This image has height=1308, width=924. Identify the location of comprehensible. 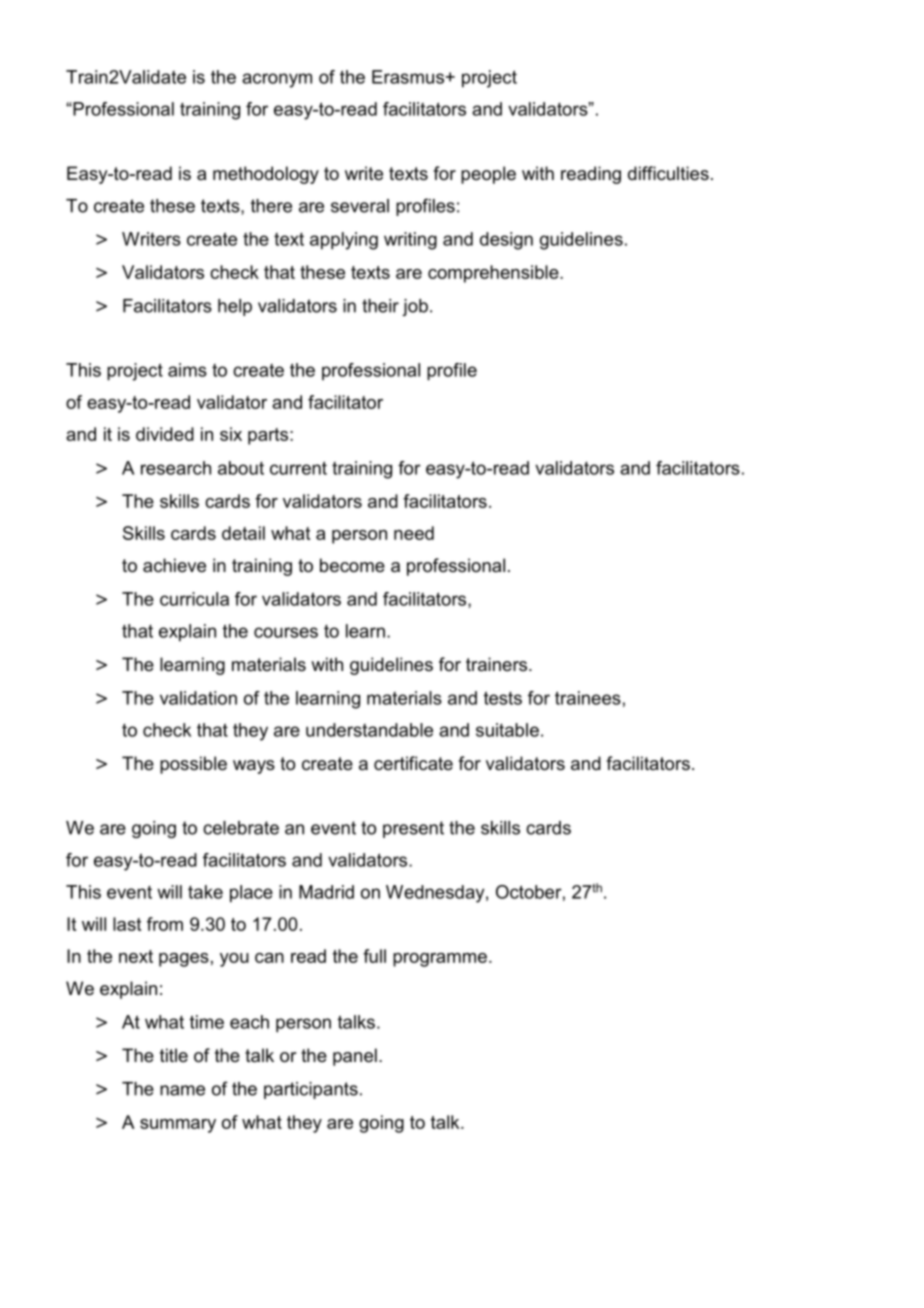
(494, 274).
